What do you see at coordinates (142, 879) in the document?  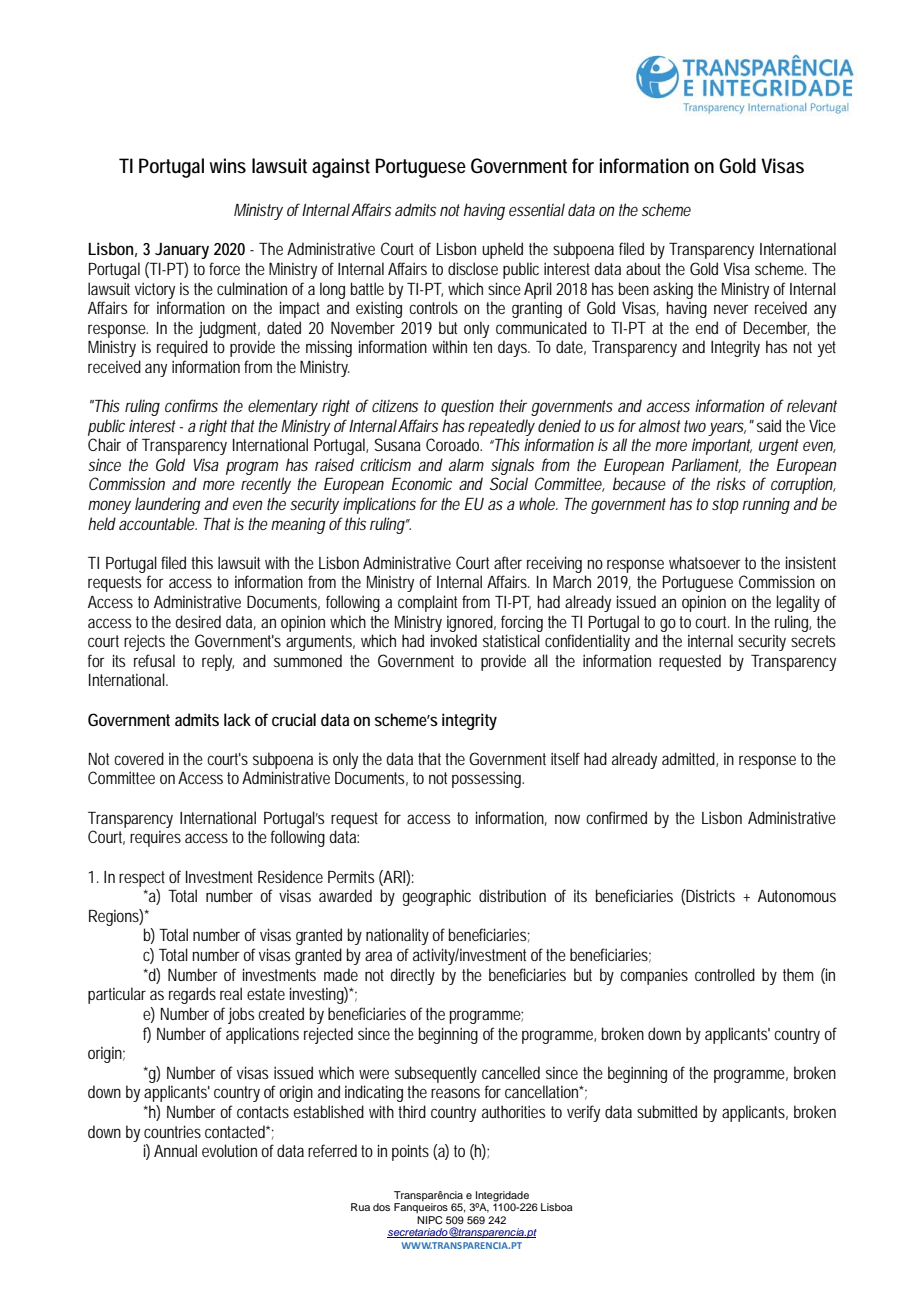 I see `respect` at bounding box center [142, 879].
